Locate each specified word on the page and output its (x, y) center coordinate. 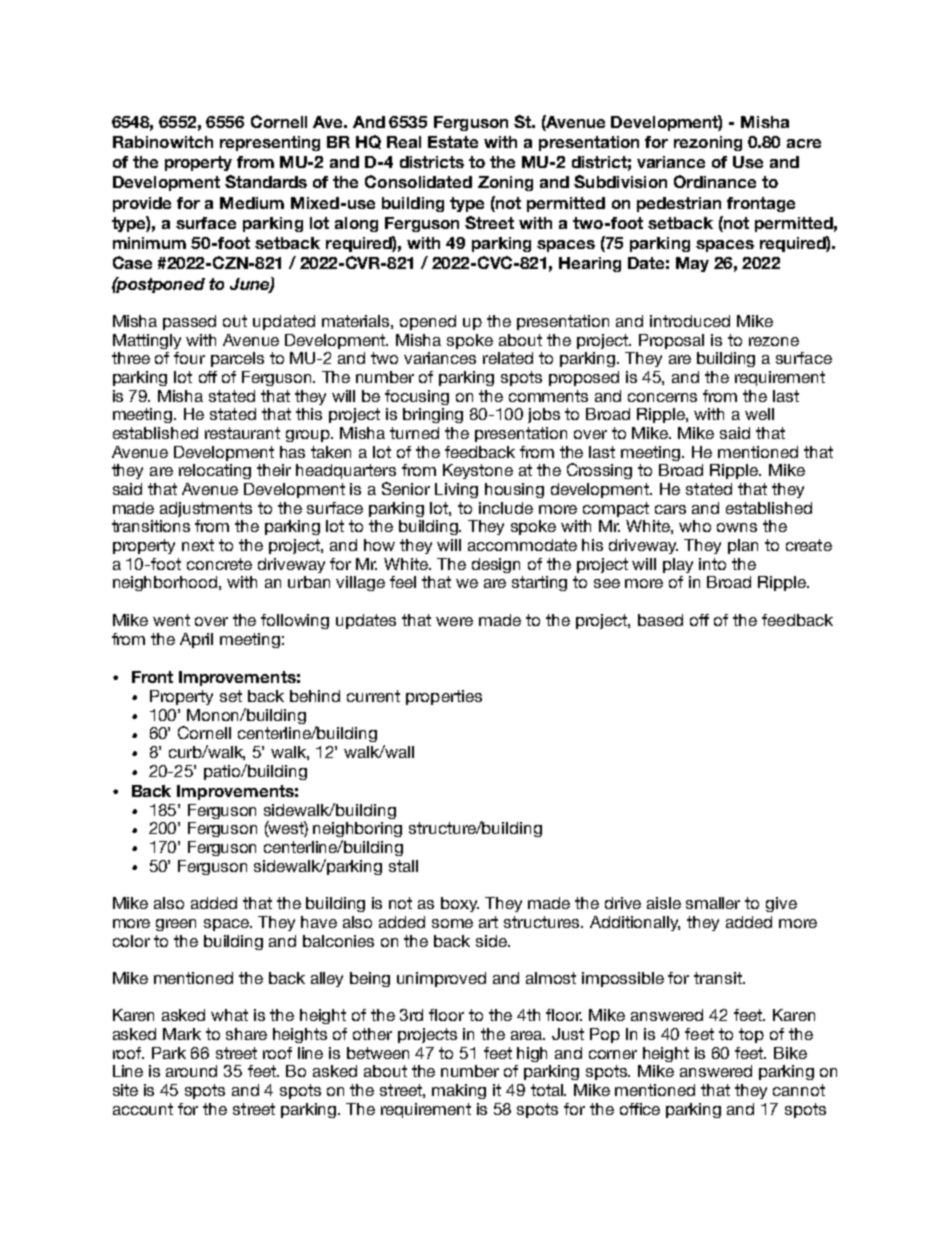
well (759, 414)
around (191, 1071)
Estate (453, 142)
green (176, 925)
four (189, 358)
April (196, 640)
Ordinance (715, 181)
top (751, 1035)
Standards (266, 181)
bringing (433, 415)
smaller (713, 903)
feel (403, 582)
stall (403, 866)
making (459, 1091)
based (660, 620)
